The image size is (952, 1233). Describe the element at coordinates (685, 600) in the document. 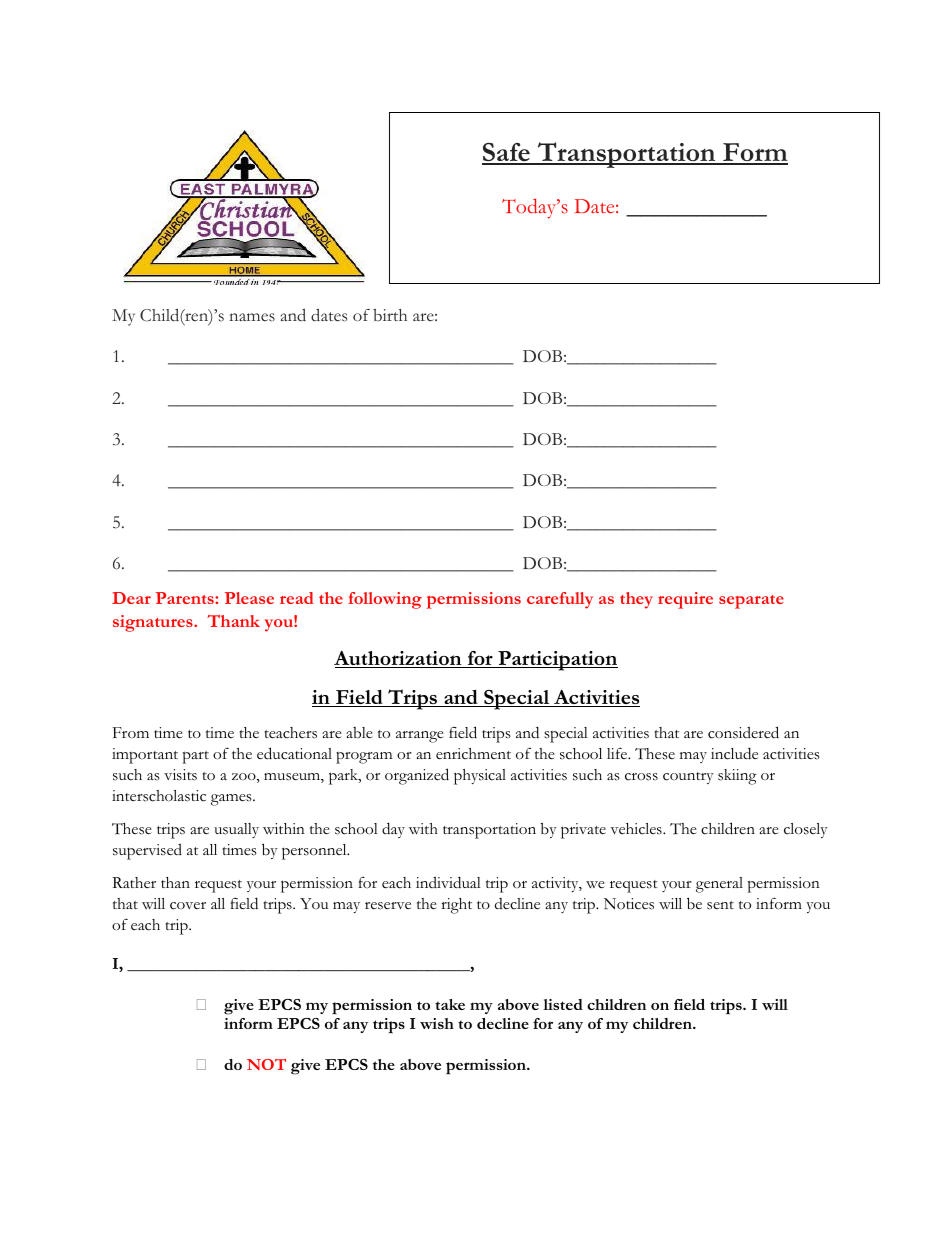

I see `require` at that location.
